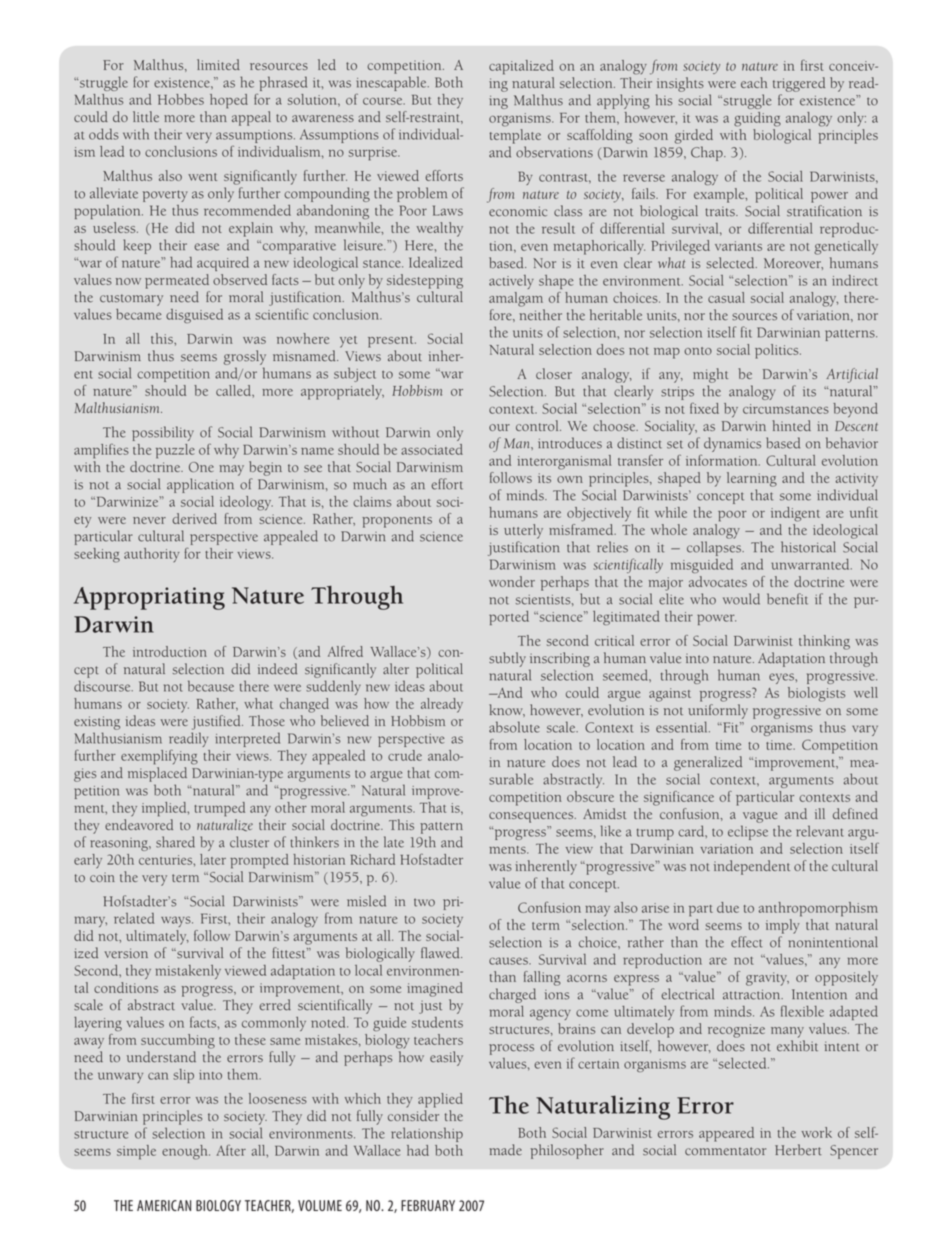 The height and width of the screenshot is (1256, 952). Describe the element at coordinates (554, 373) in the screenshot. I see `closer` at that location.
